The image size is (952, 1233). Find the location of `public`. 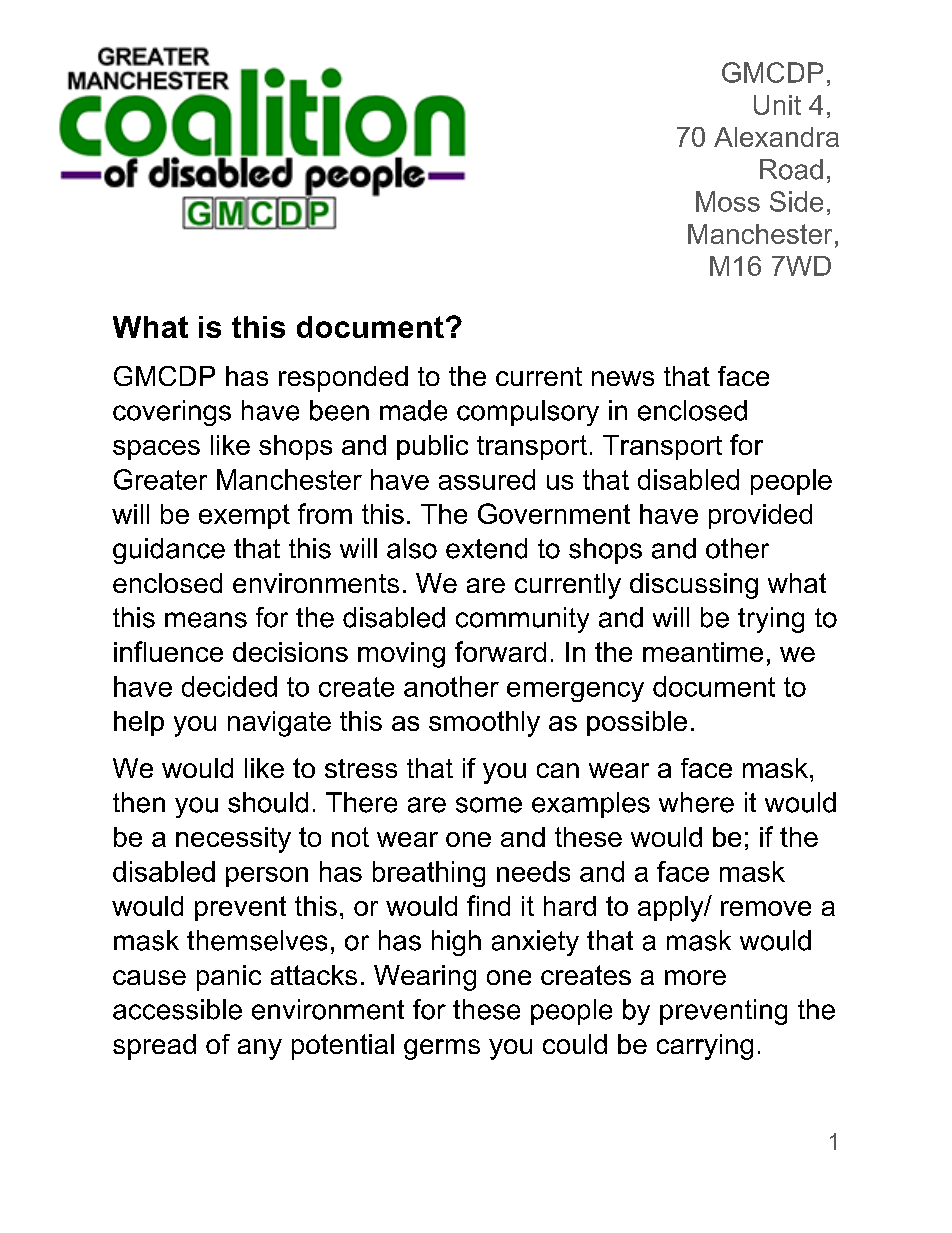

public is located at coordinates (432, 447).
